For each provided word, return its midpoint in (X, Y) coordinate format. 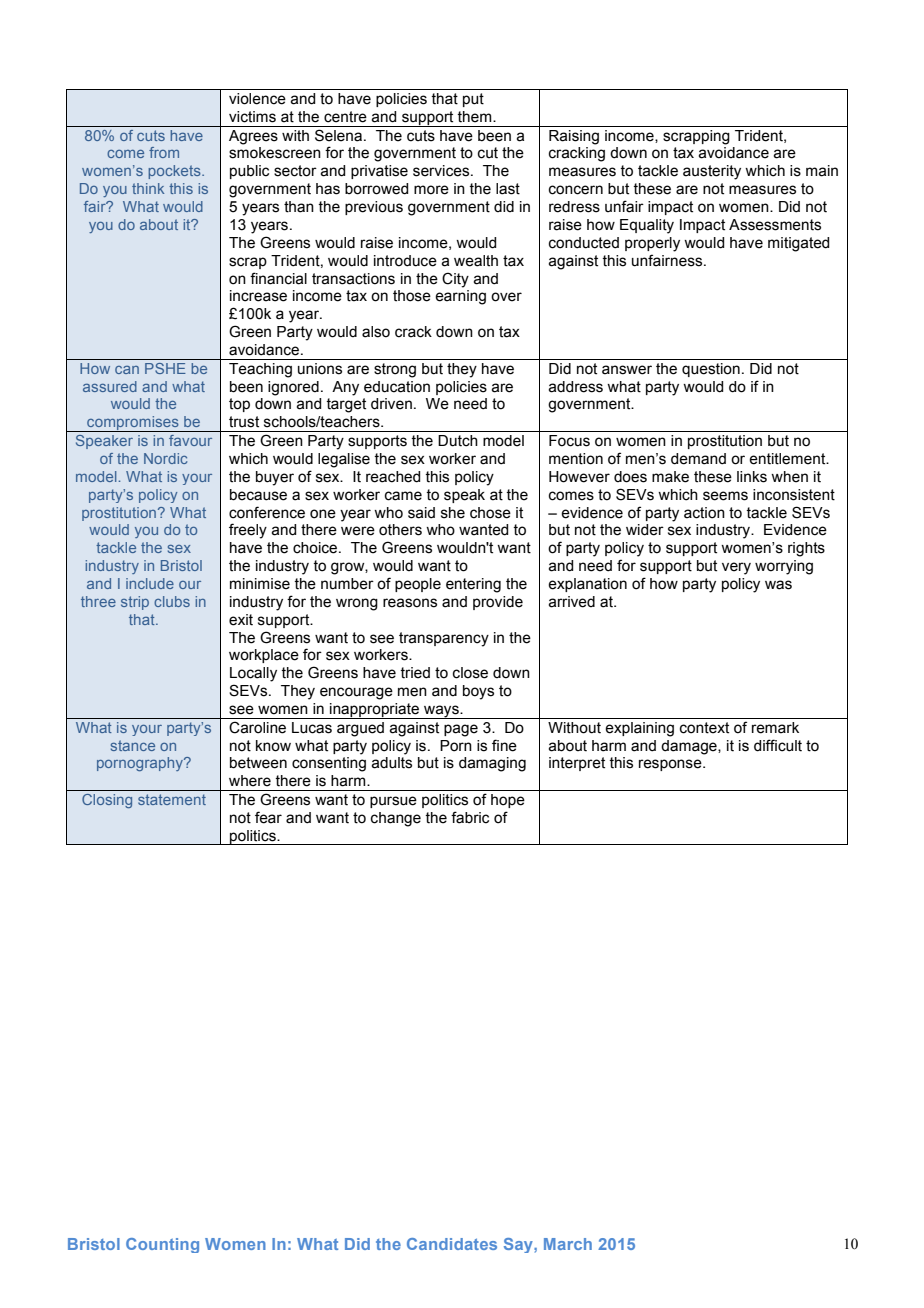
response (671, 765)
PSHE (165, 368)
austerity (712, 172)
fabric (470, 817)
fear (268, 817)
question (711, 370)
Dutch (458, 441)
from (164, 152)
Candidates (452, 1244)
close (470, 673)
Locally (253, 674)
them (475, 117)
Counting (162, 1245)
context (704, 728)
